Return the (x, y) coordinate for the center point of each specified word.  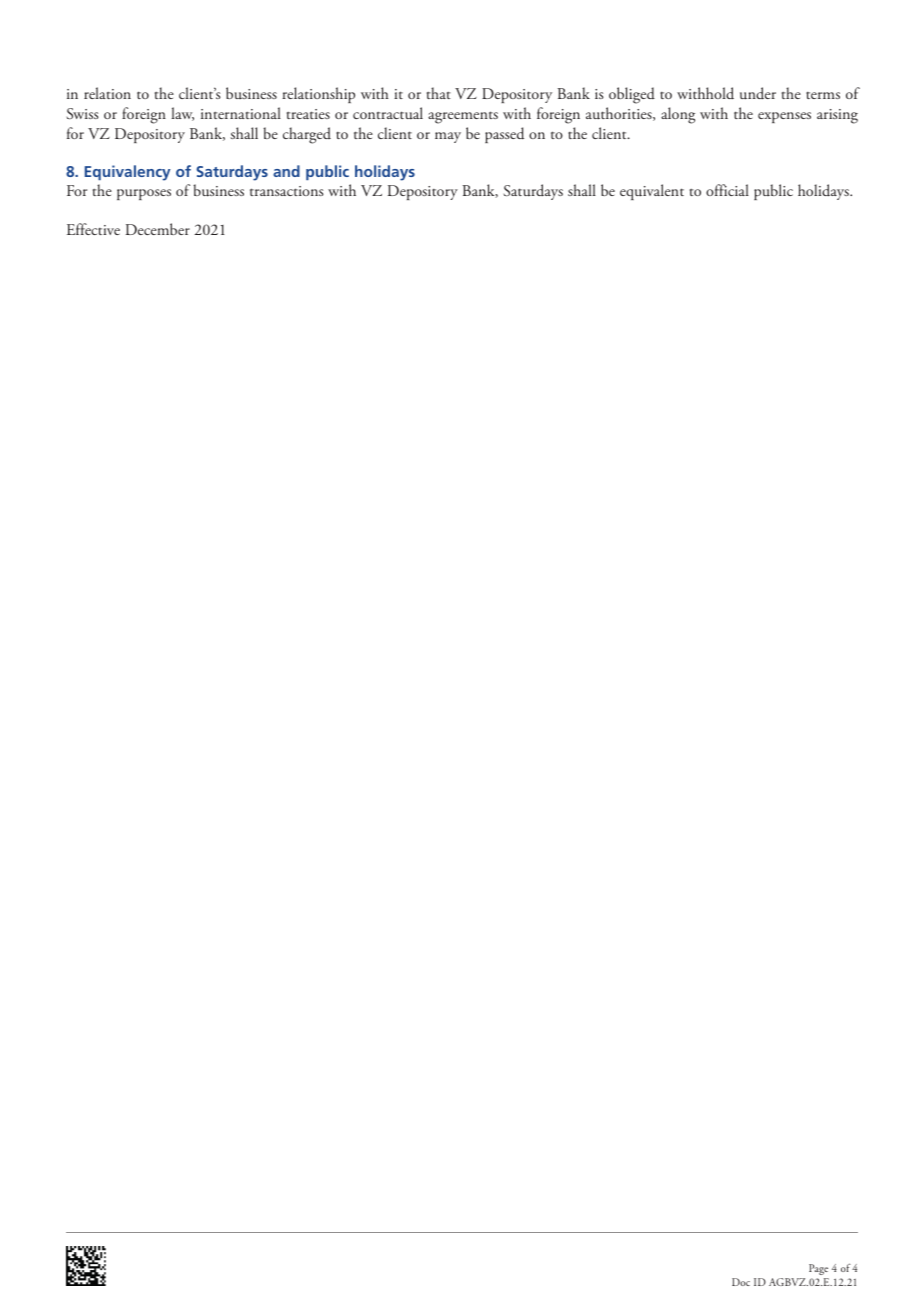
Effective (93, 229)
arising (837, 116)
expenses (784, 117)
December (158, 229)
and (286, 171)
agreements (463, 117)
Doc (741, 1282)
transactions (287, 191)
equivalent (652, 192)
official (727, 190)
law (182, 114)
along (678, 115)
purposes (144, 194)
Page (818, 1269)
